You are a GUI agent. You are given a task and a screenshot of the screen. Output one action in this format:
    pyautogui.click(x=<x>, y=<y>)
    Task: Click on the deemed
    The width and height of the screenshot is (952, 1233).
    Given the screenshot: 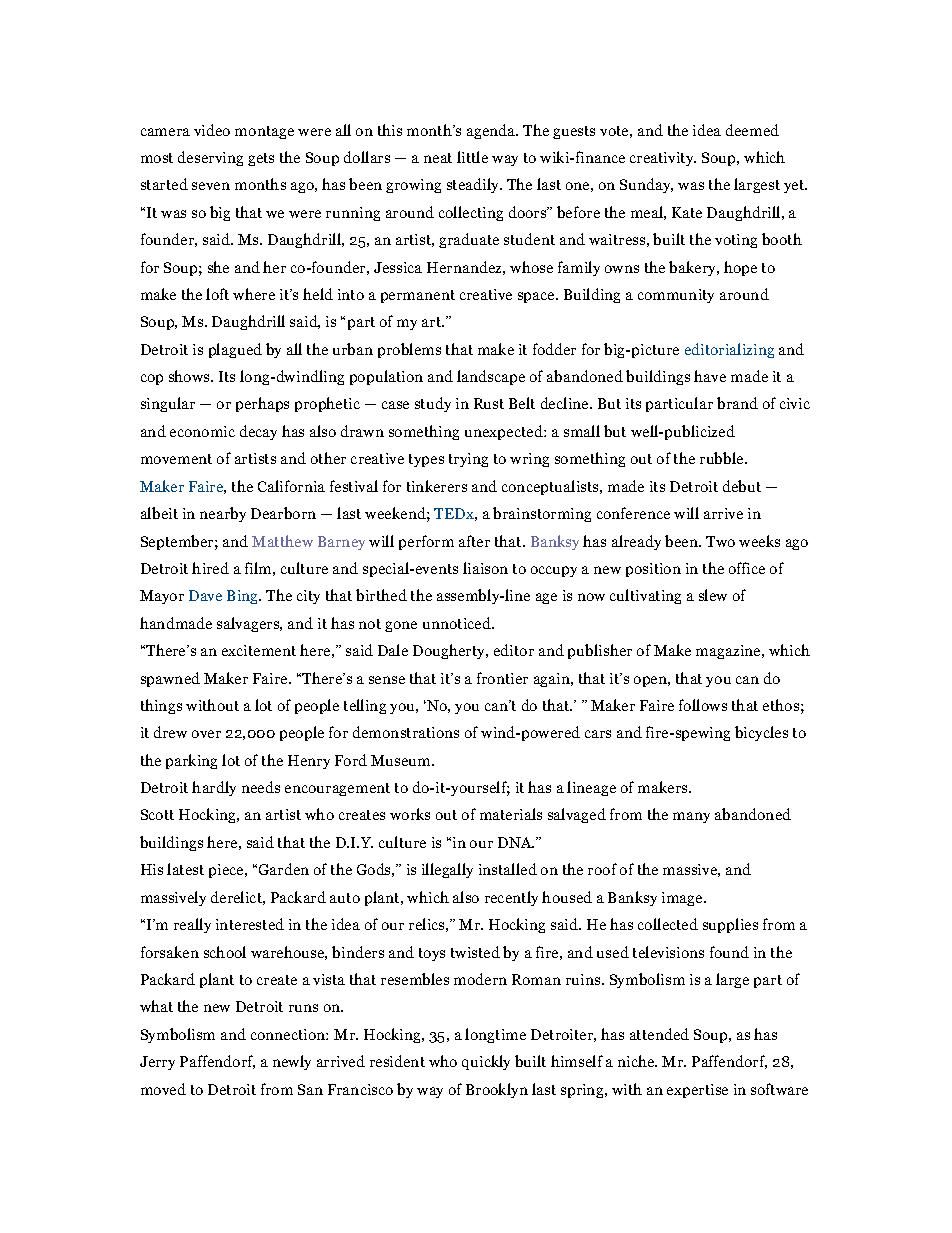 What is the action you would take?
    pyautogui.click(x=752, y=130)
